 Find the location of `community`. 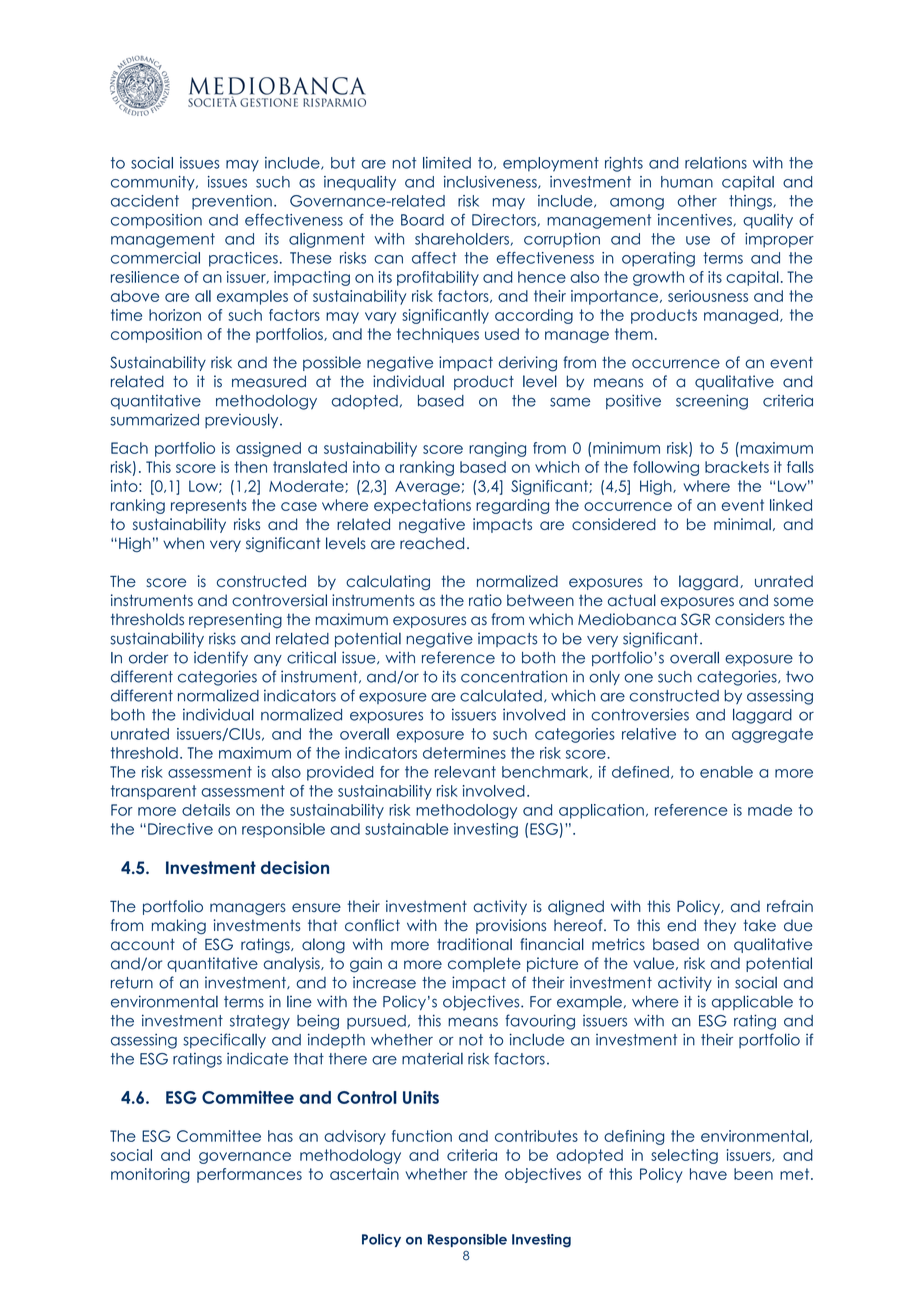

community is located at coordinates (154, 183).
